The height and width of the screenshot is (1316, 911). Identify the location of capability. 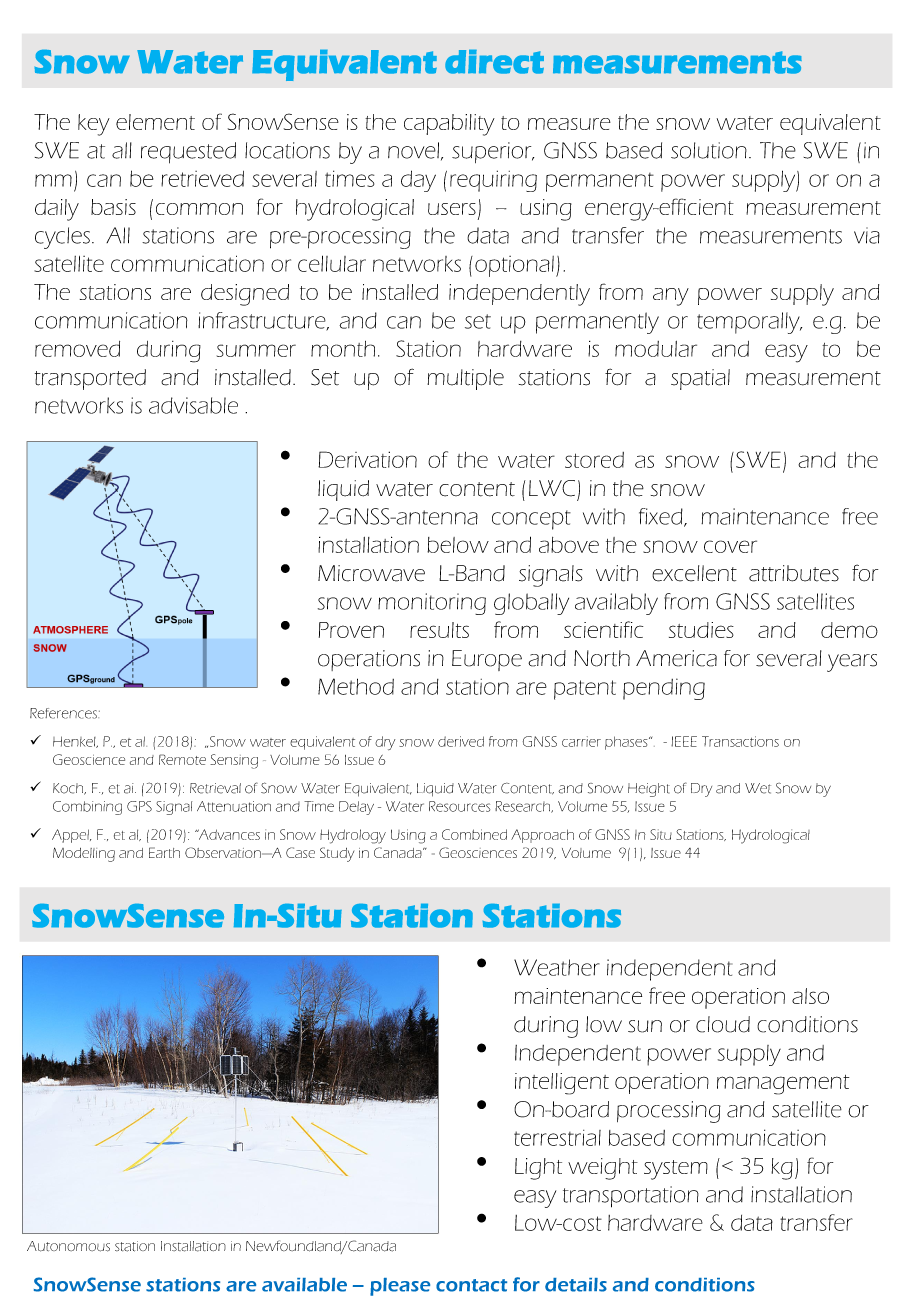
(449, 125).
